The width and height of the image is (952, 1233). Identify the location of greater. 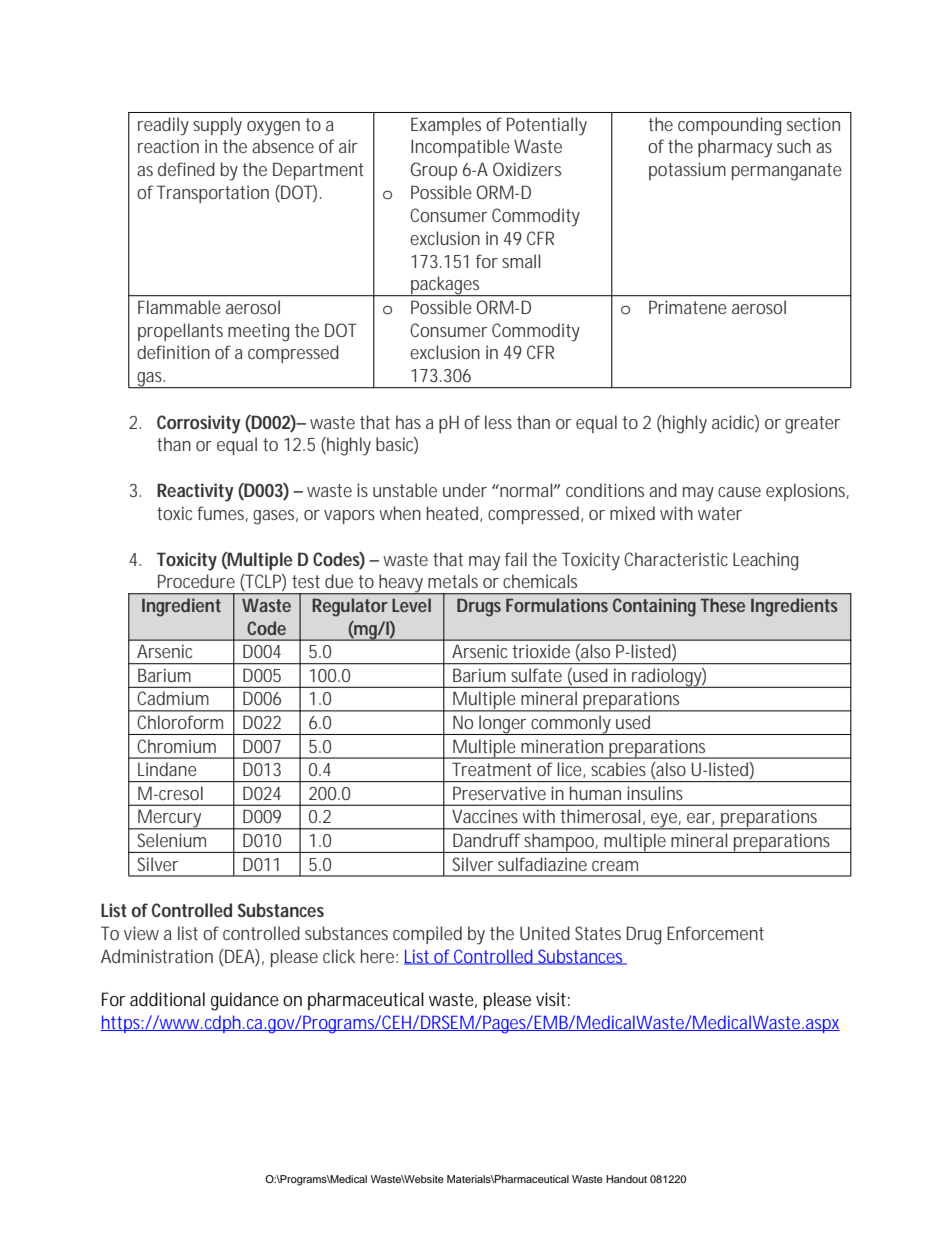
(812, 425).
